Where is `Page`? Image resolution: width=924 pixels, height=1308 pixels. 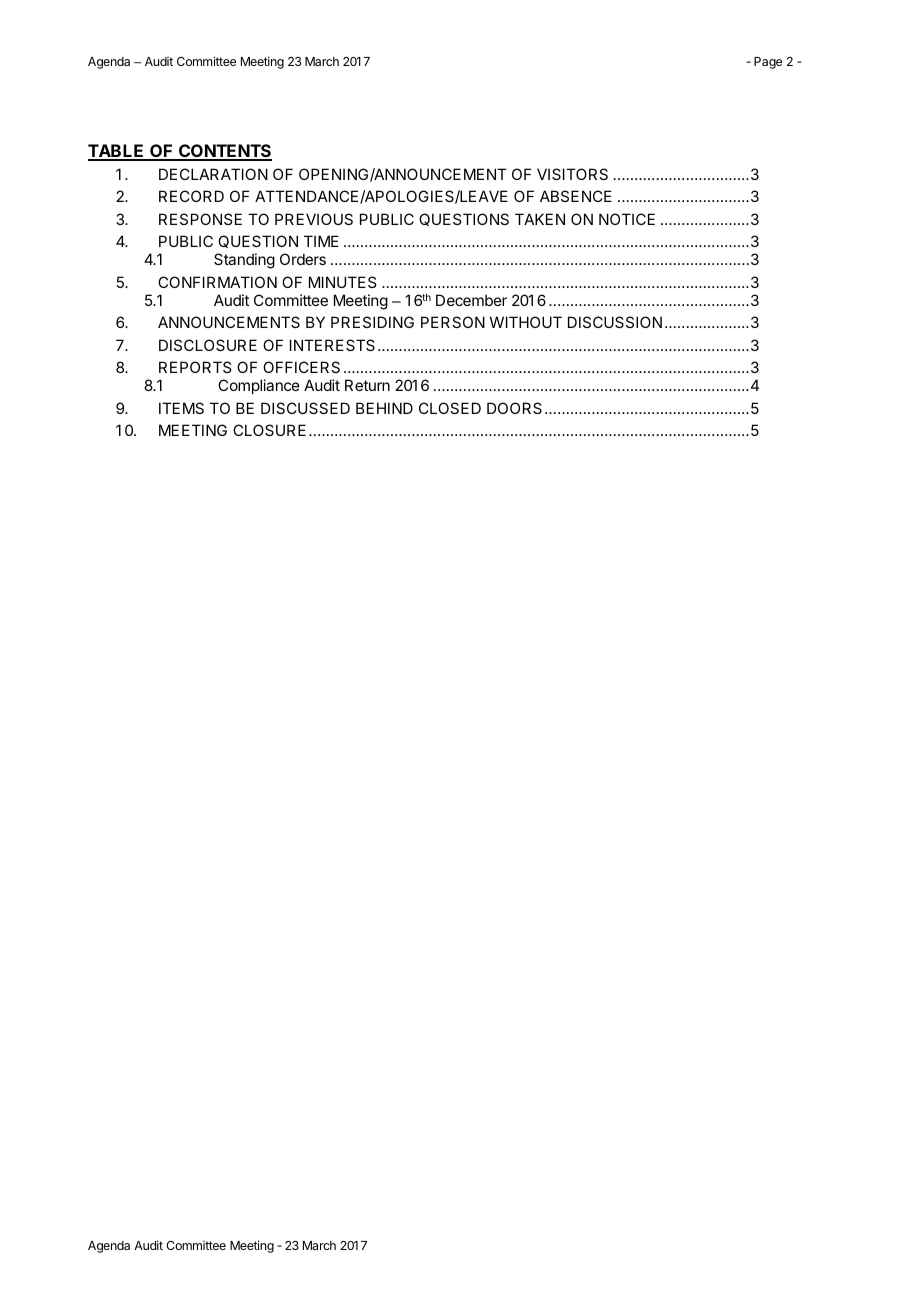
Page is located at coordinates (768, 63).
